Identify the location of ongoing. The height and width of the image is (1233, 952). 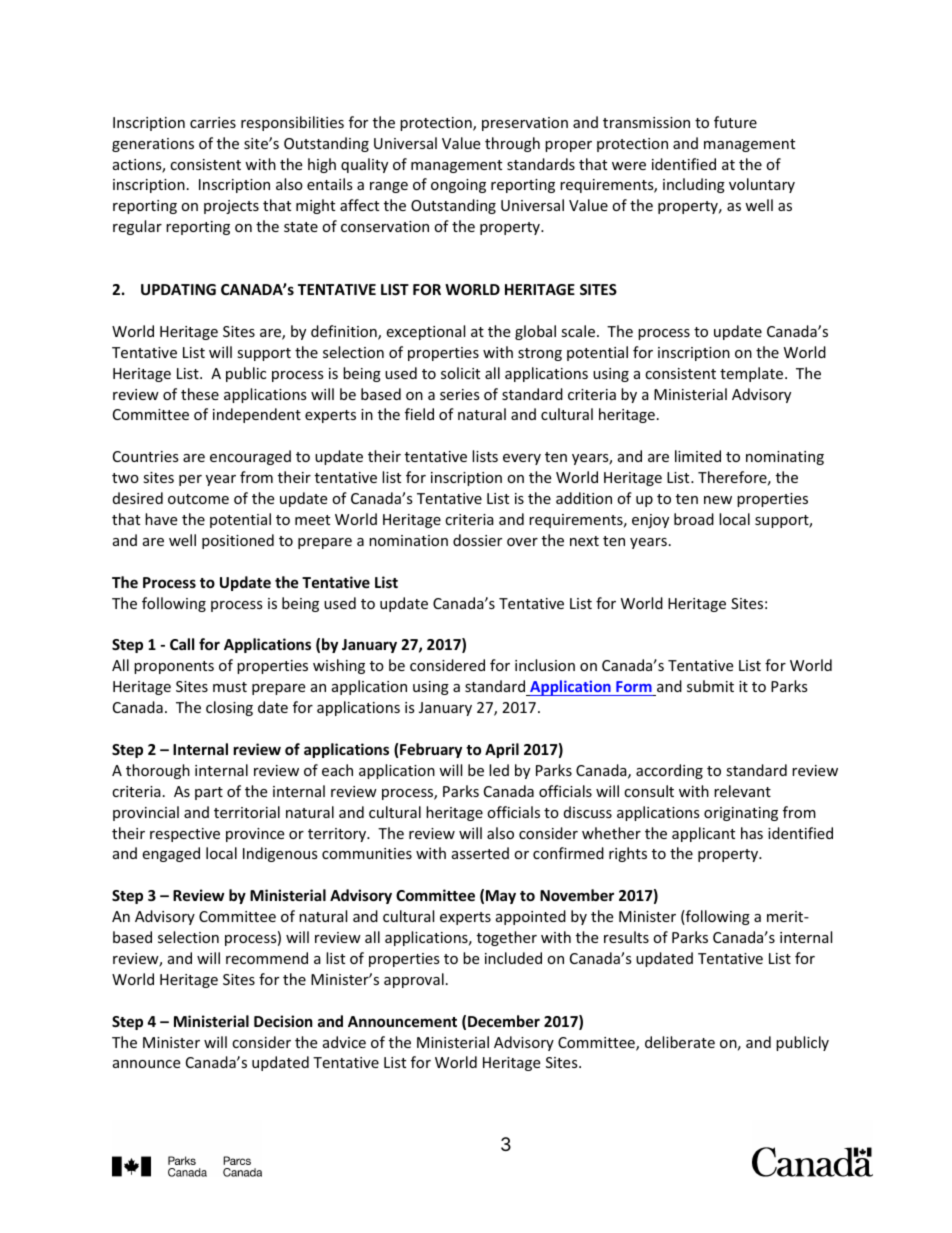
(458, 186).
